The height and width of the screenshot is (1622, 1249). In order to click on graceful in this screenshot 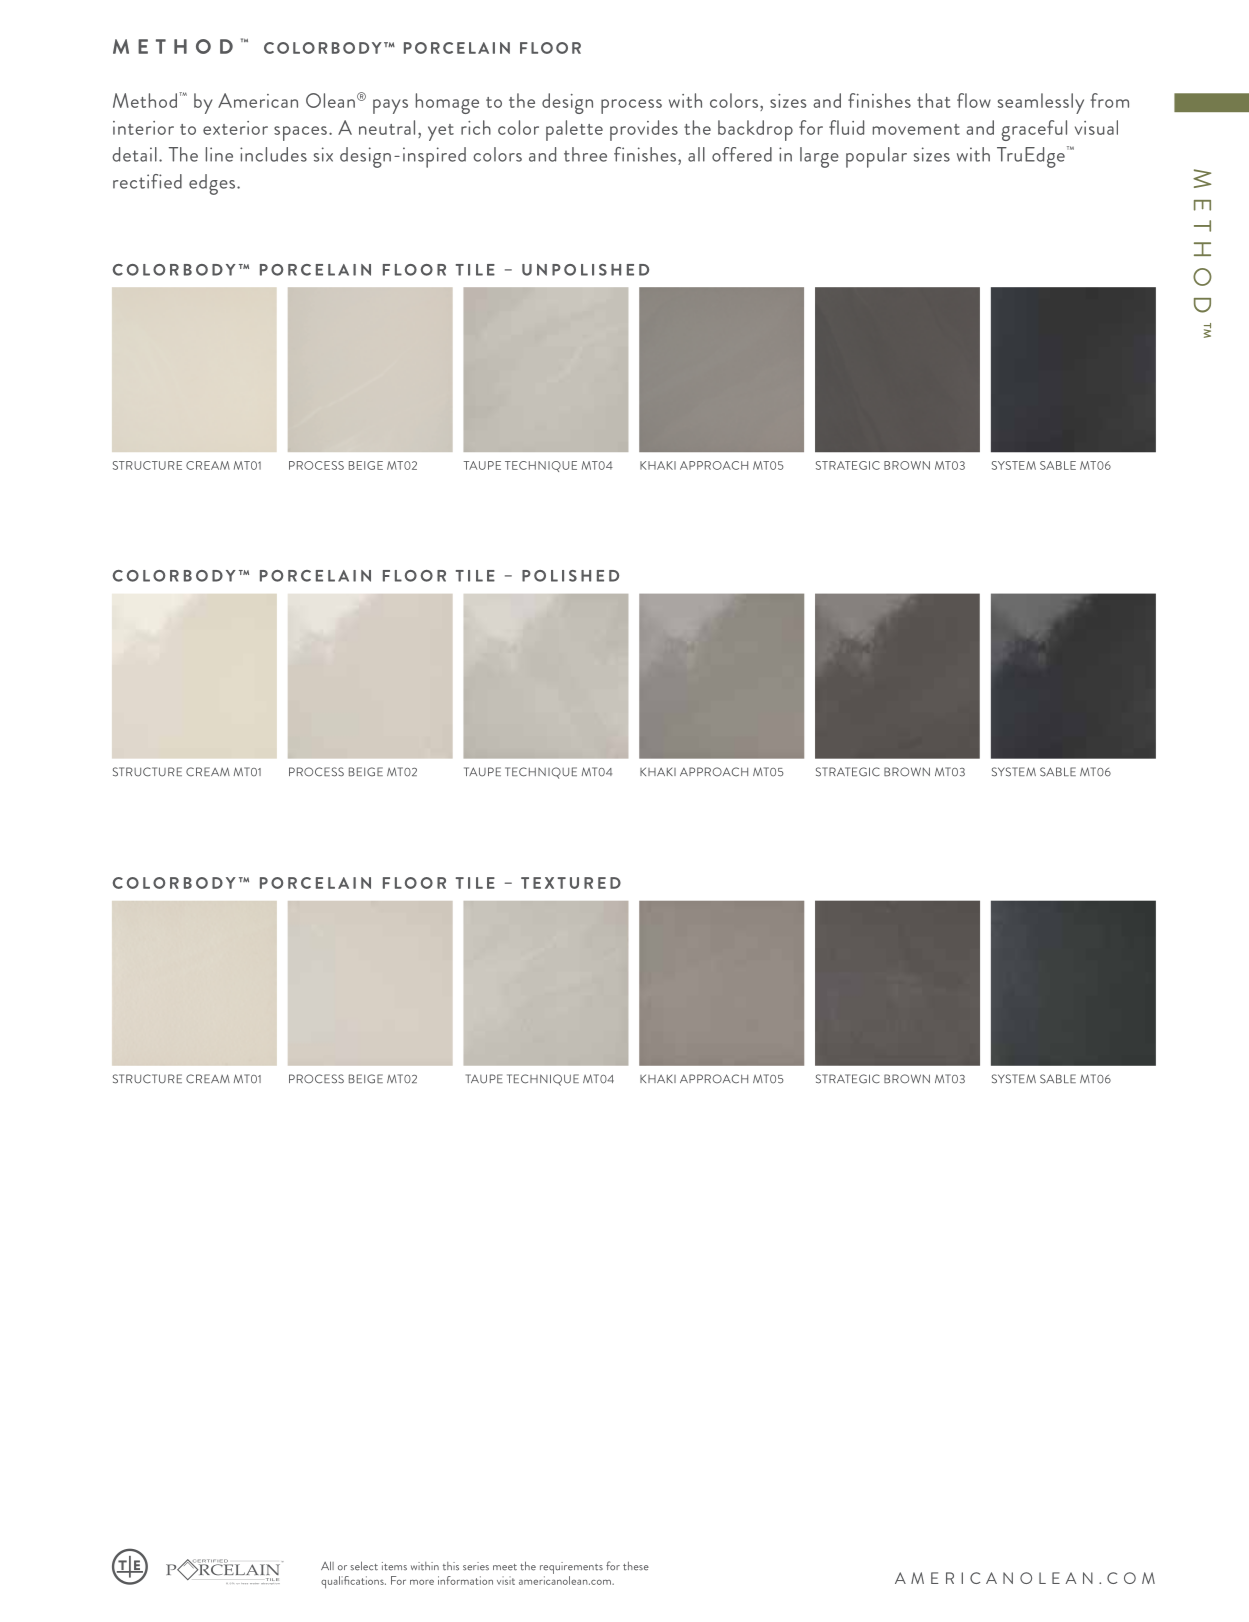, I will do `click(1034, 130)`.
